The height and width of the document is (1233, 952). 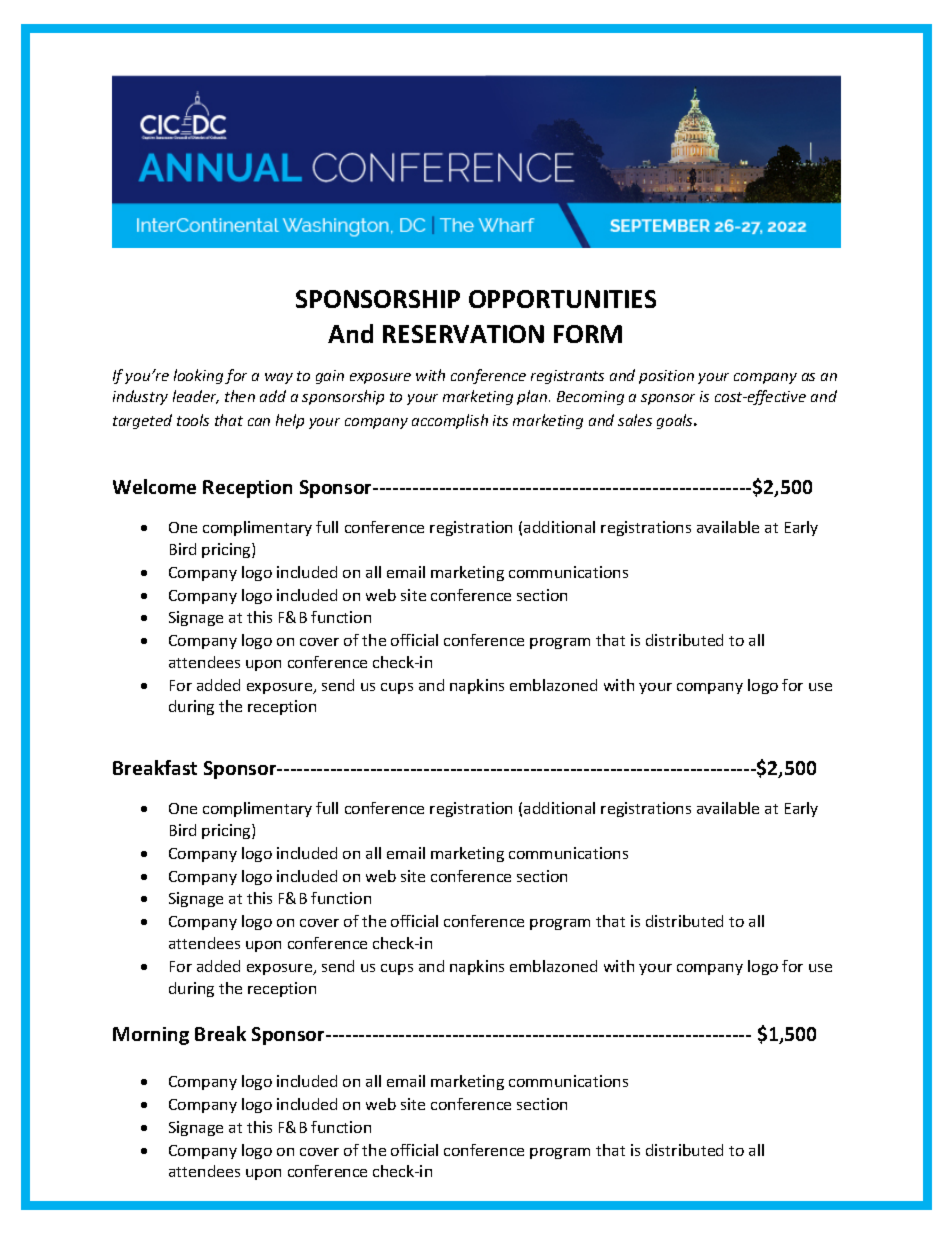 What do you see at coordinates (635, 420) in the document?
I see `sales` at bounding box center [635, 420].
